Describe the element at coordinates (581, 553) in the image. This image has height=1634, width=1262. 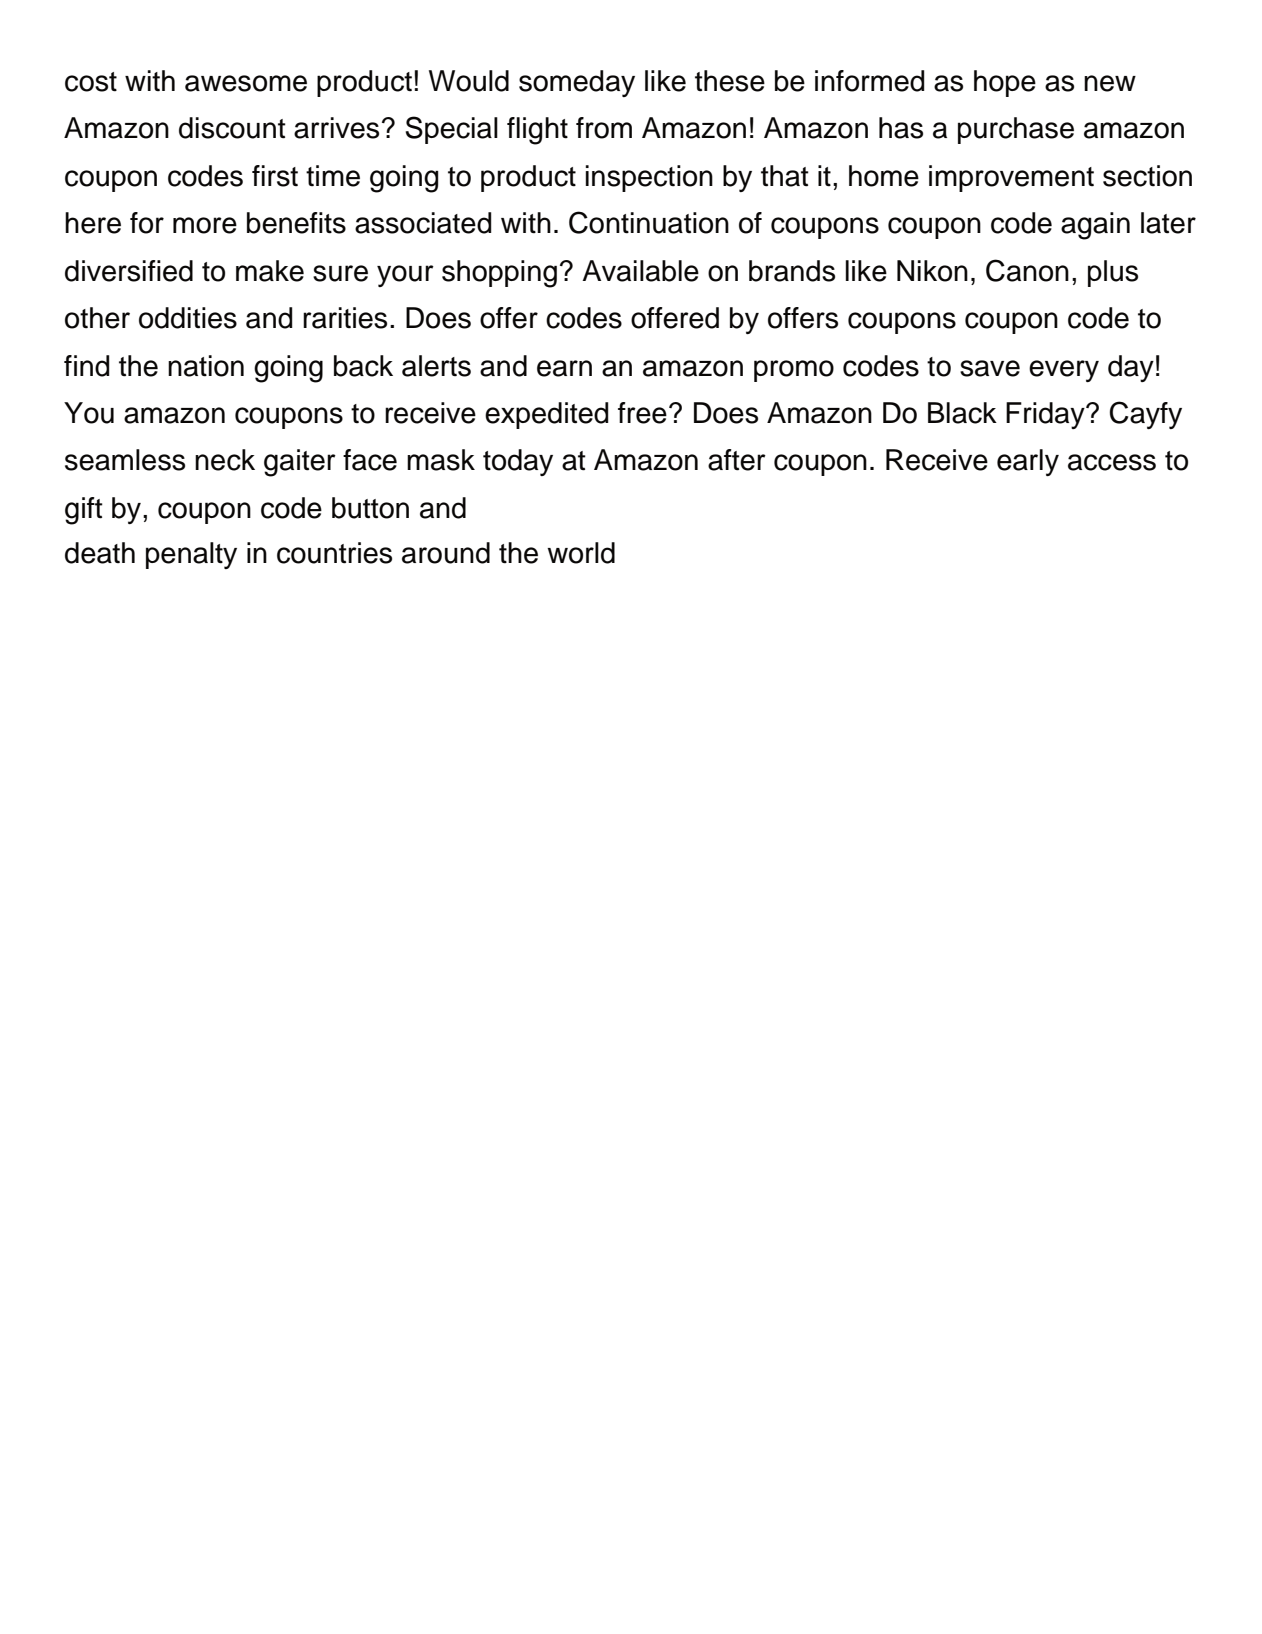
I see `world` at that location.
